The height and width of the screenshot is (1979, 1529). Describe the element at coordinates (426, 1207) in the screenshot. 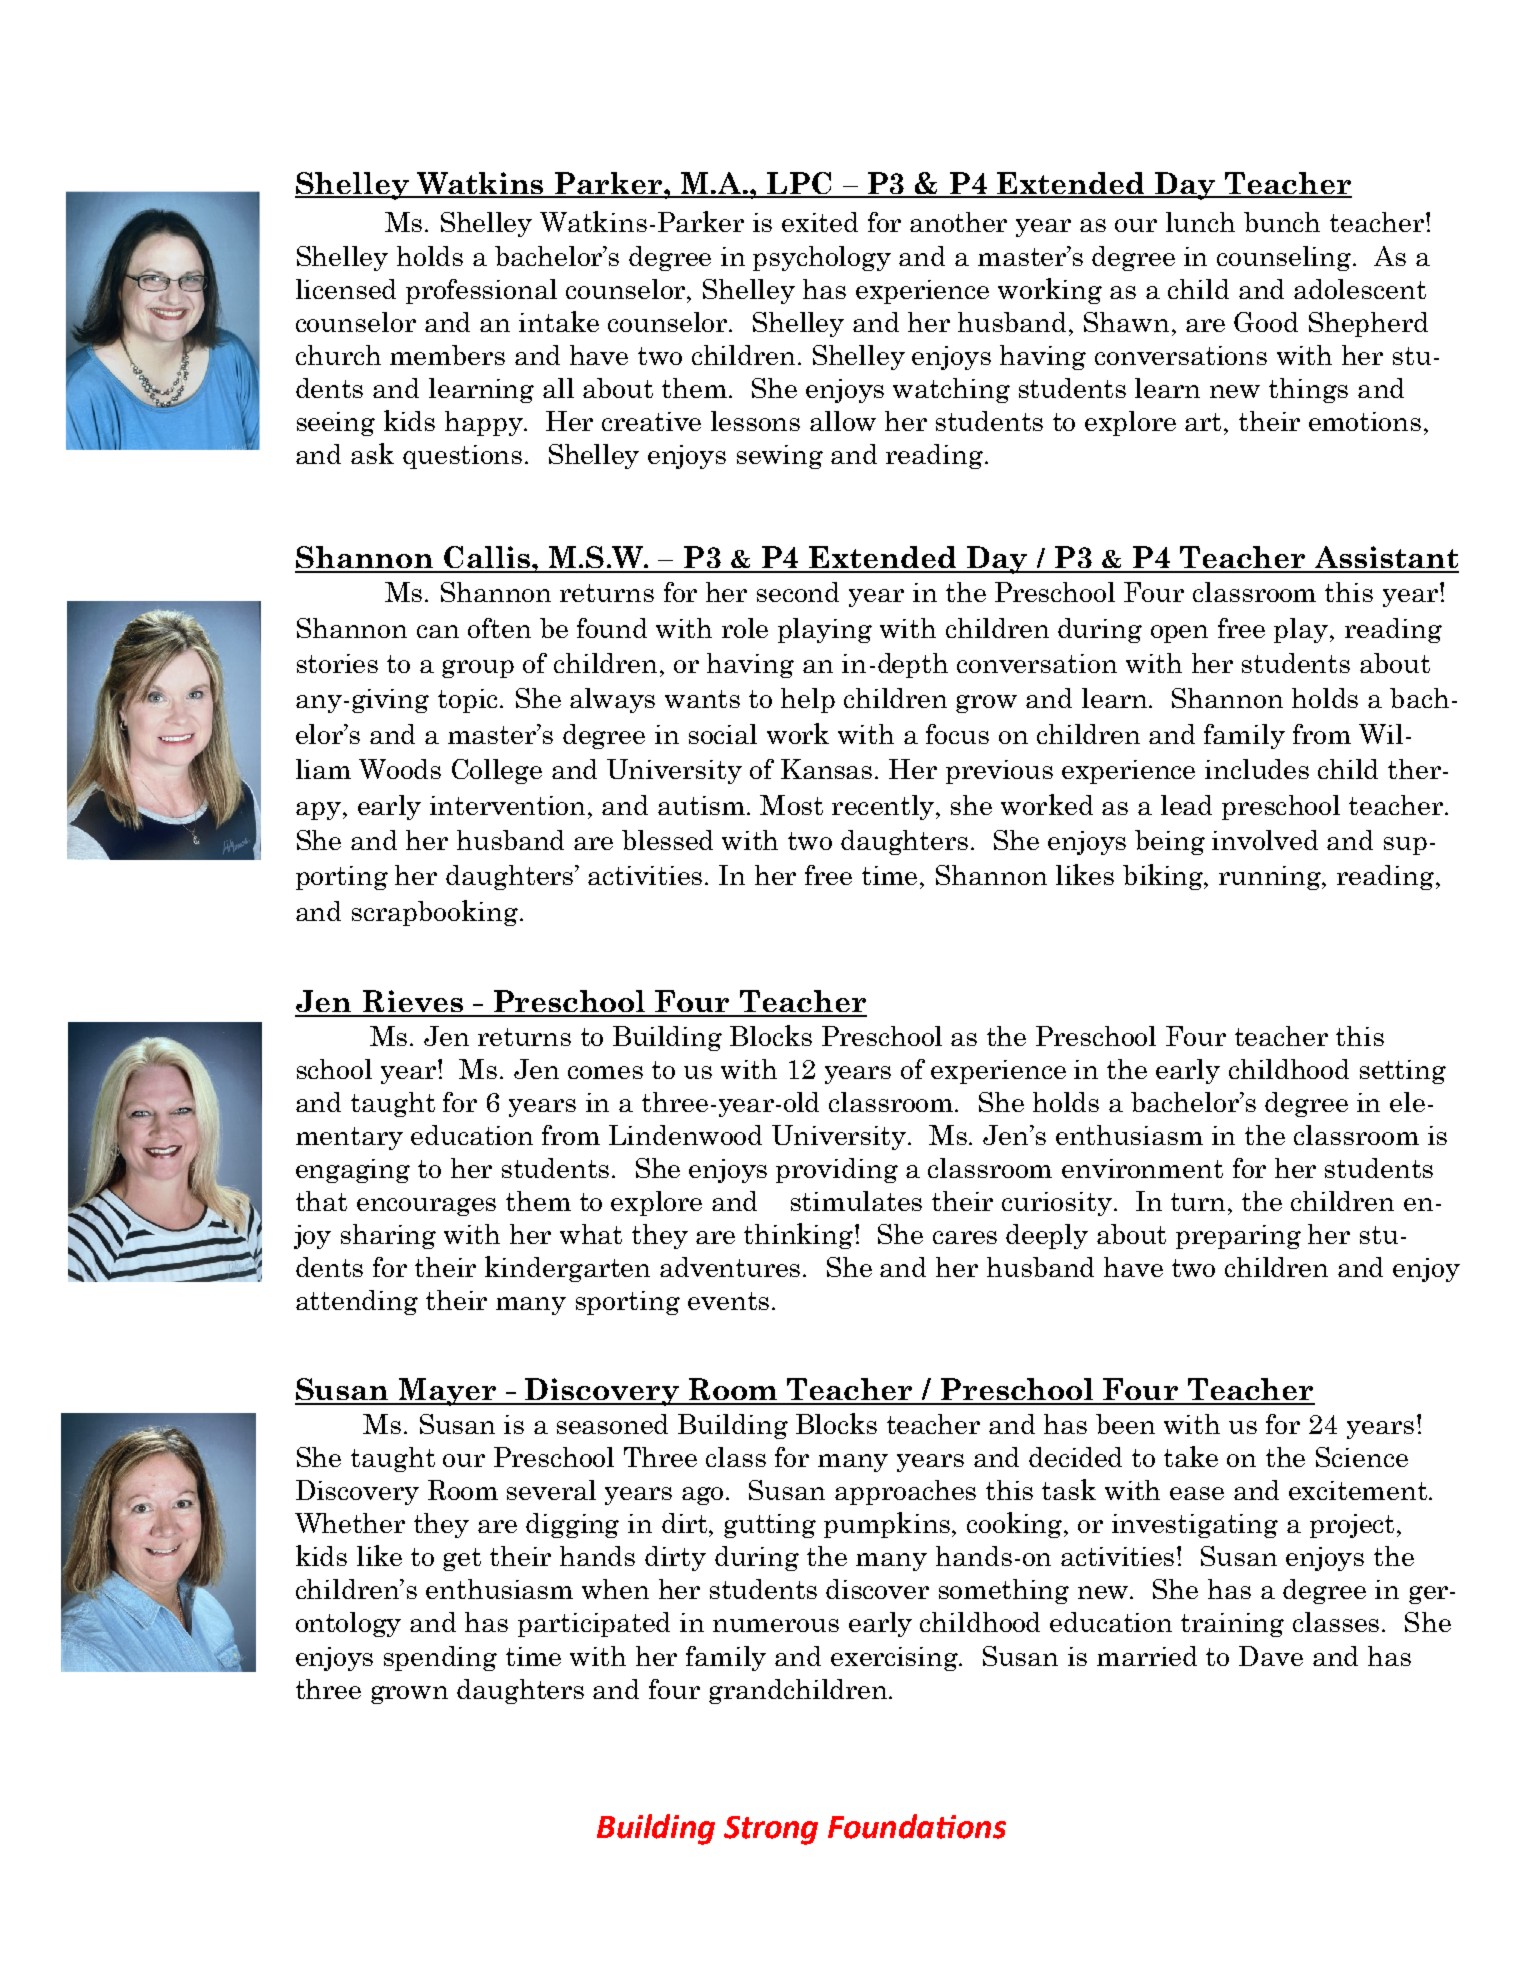

I see `encourages` at that location.
